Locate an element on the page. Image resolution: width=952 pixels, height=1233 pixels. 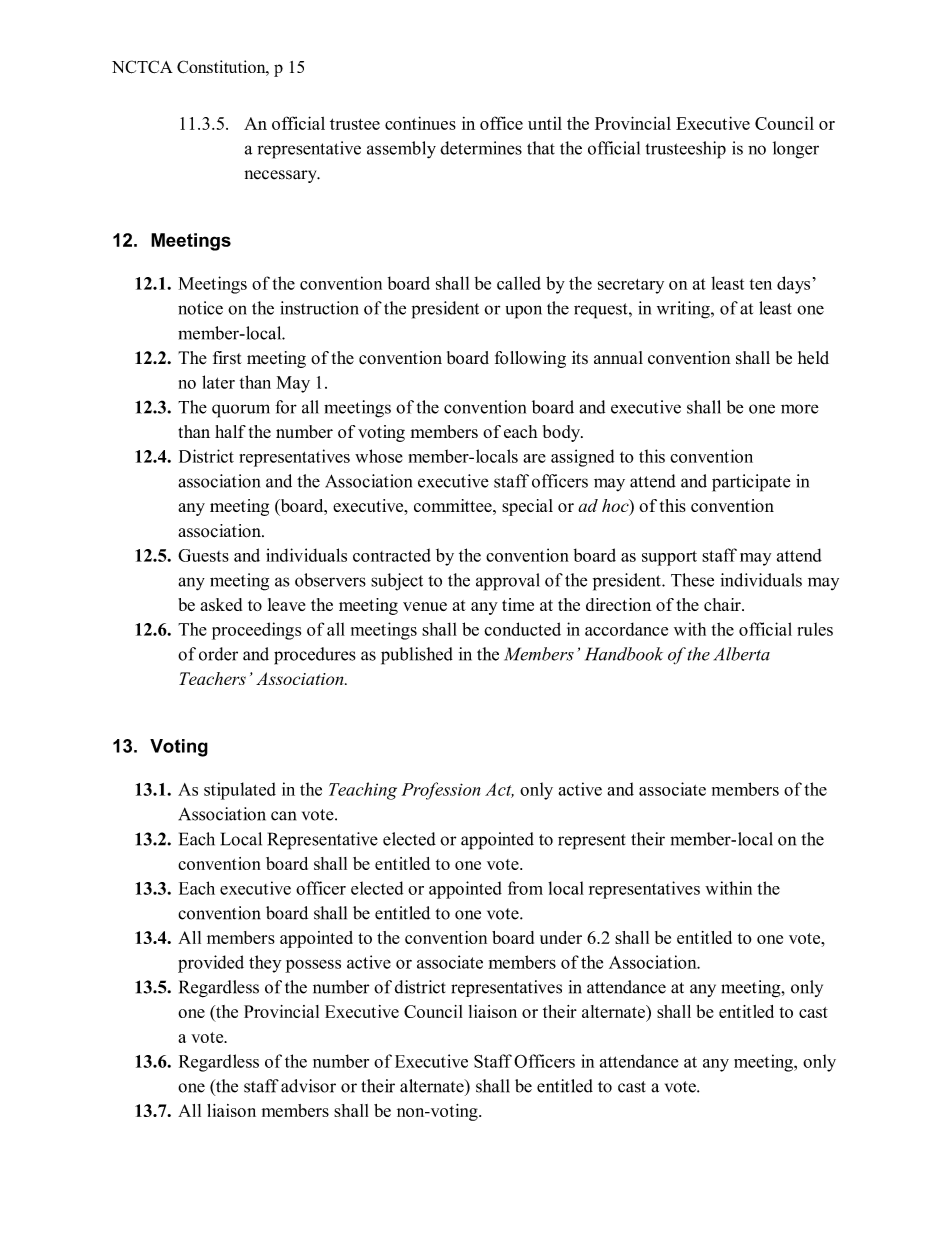
assembly is located at coordinates (401, 150).
